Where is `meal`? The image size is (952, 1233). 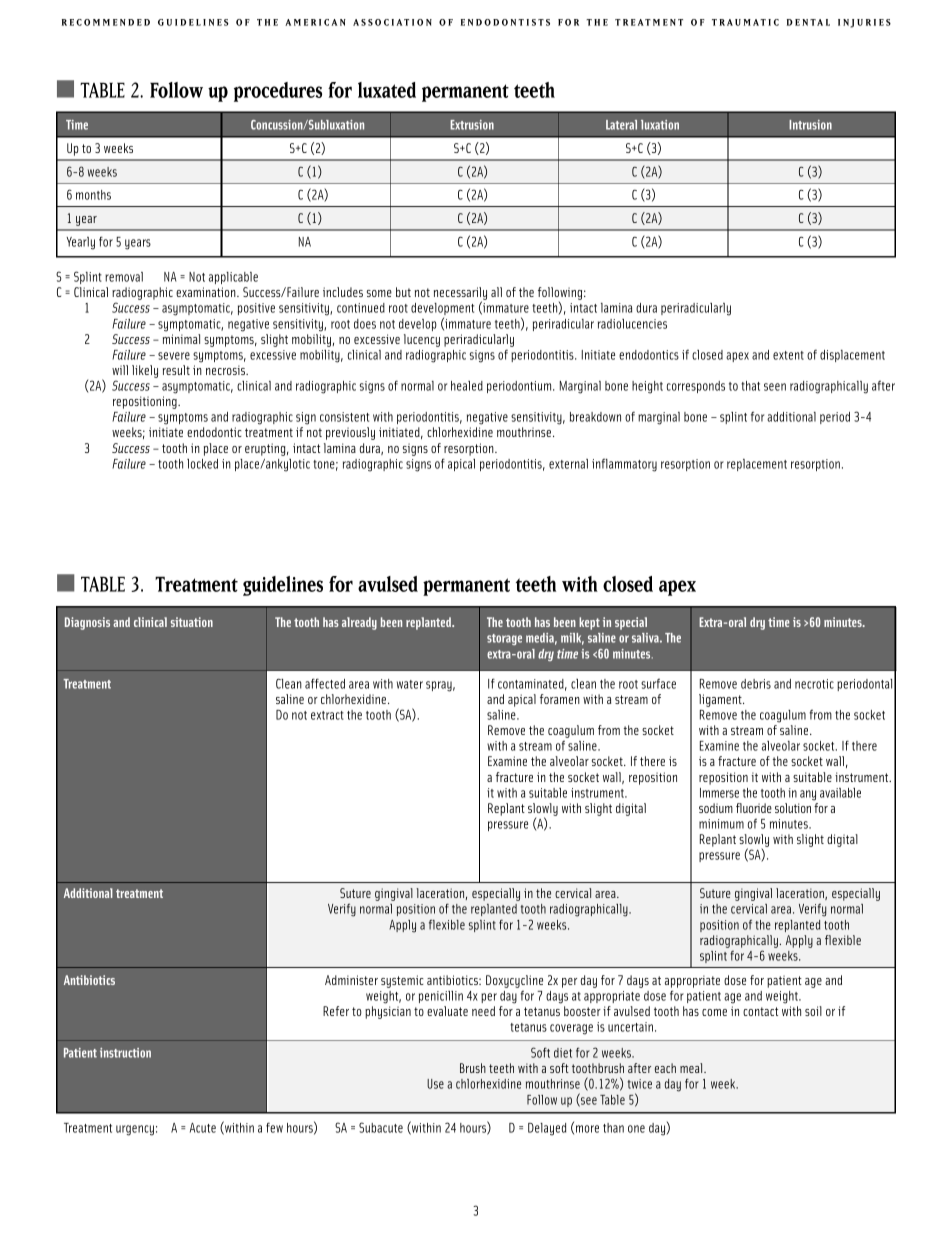 meal is located at coordinates (692, 1068).
